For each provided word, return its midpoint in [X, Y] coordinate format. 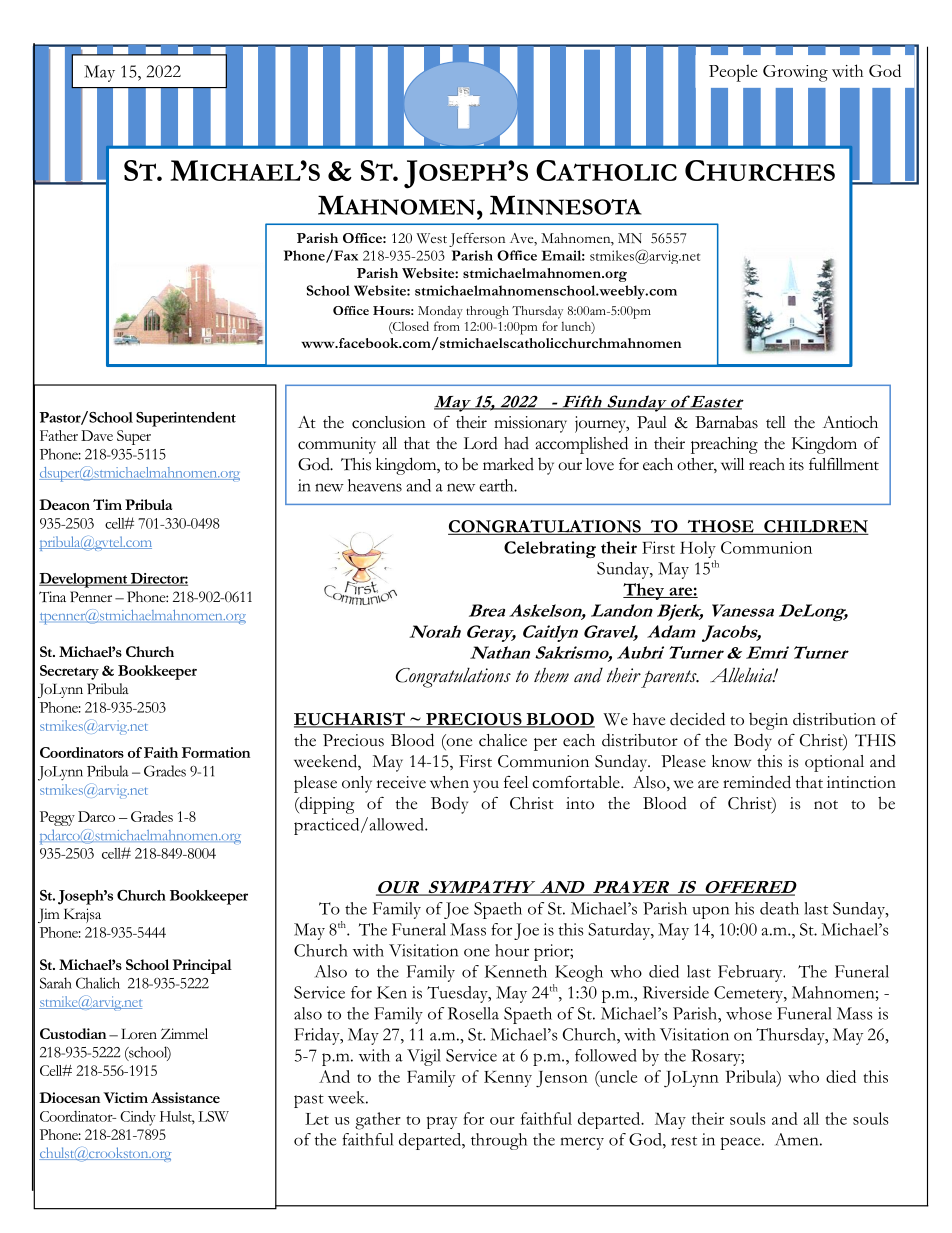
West [431, 238]
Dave [97, 435]
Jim [49, 915]
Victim [125, 1097]
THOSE [720, 527]
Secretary [69, 672]
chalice [503, 740]
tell [776, 422]
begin [768, 721]
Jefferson [477, 240]
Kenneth [516, 971]
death [779, 908]
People [733, 73]
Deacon [64, 504]
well [415, 497]
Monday [440, 312]
